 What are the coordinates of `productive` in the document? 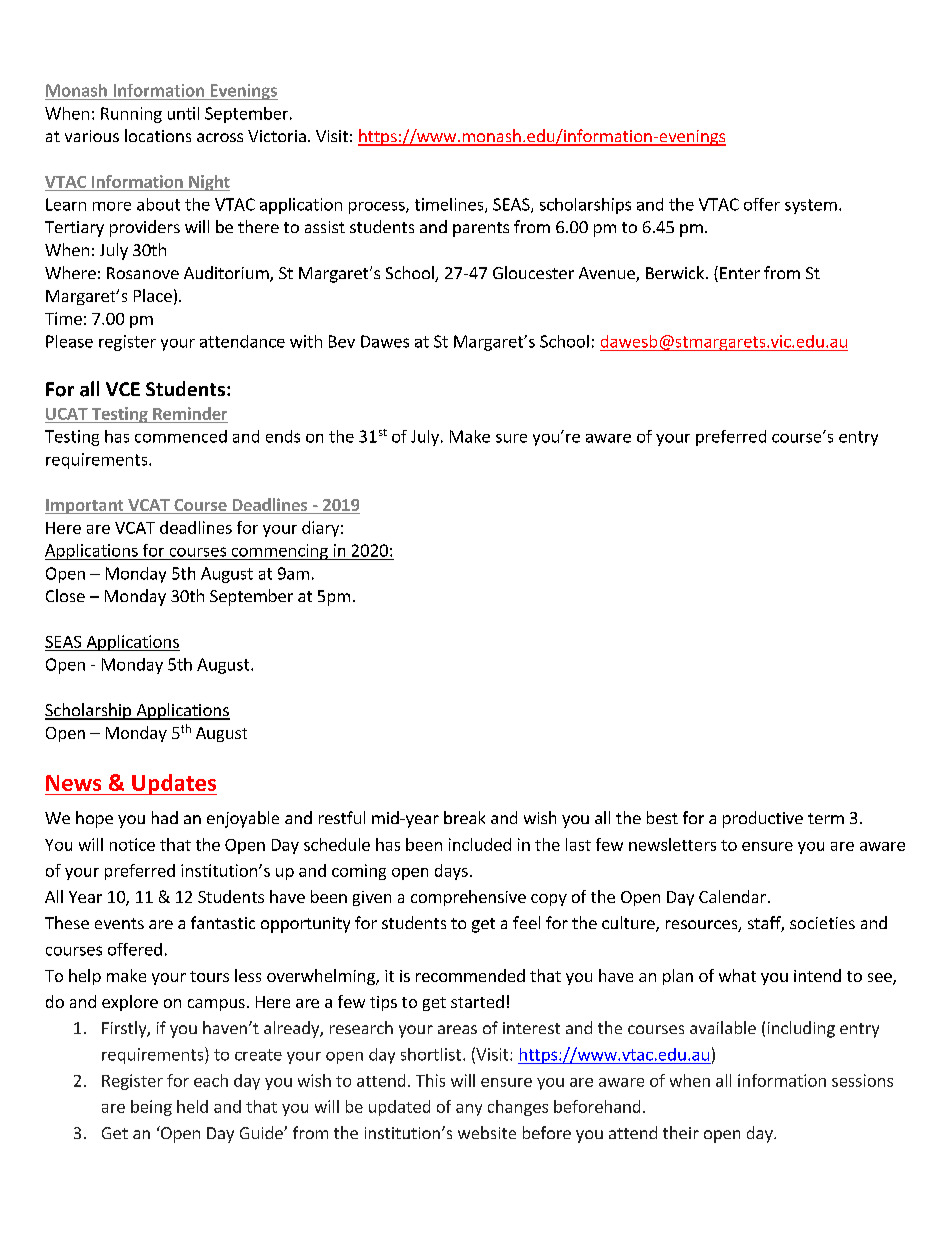 It's located at (763, 819).
